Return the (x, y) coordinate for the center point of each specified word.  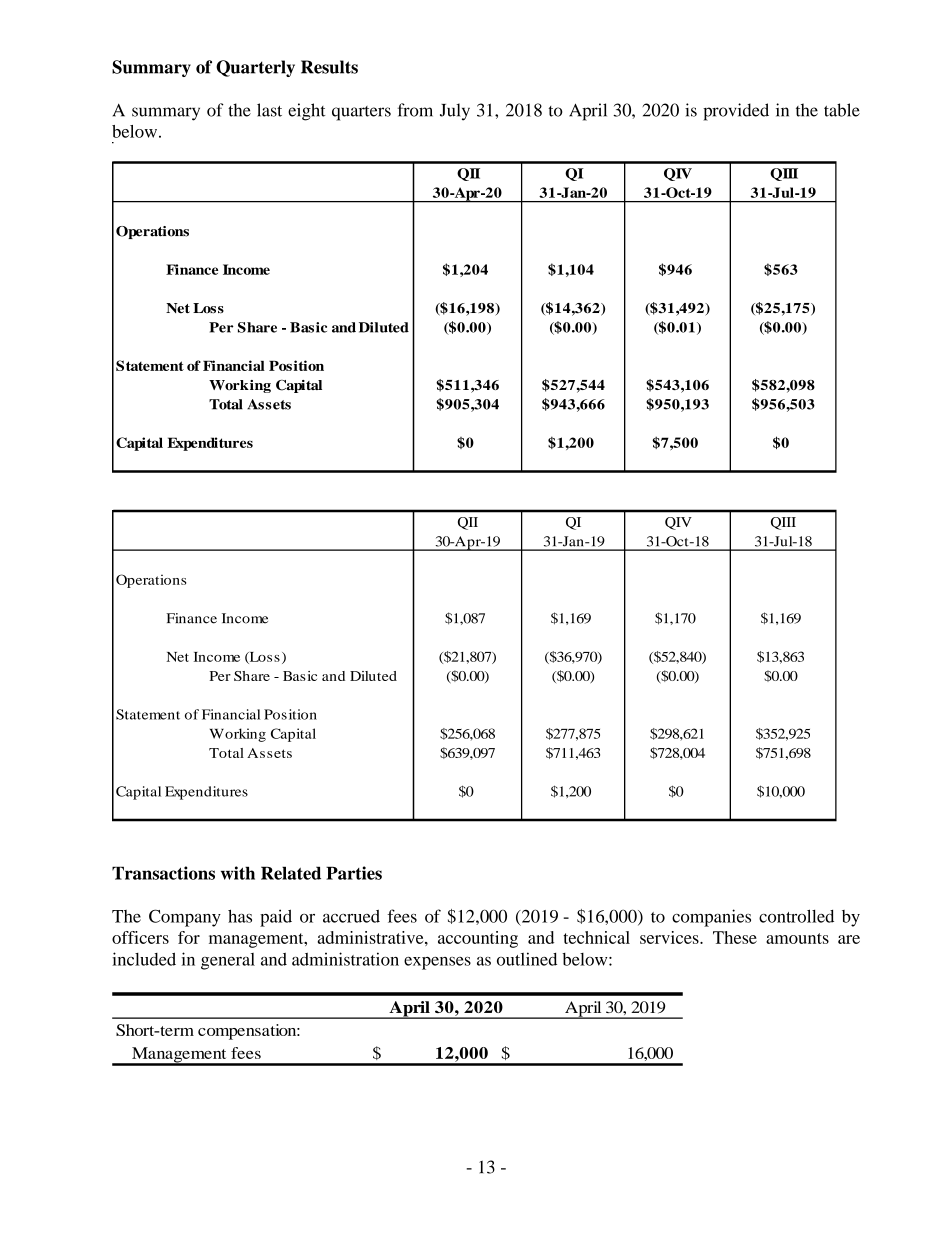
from (415, 110)
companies (711, 918)
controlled (796, 916)
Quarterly (255, 68)
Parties (354, 873)
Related (291, 873)
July (455, 112)
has (240, 916)
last (269, 110)
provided (736, 112)
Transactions (163, 873)
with (238, 873)
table (842, 110)
